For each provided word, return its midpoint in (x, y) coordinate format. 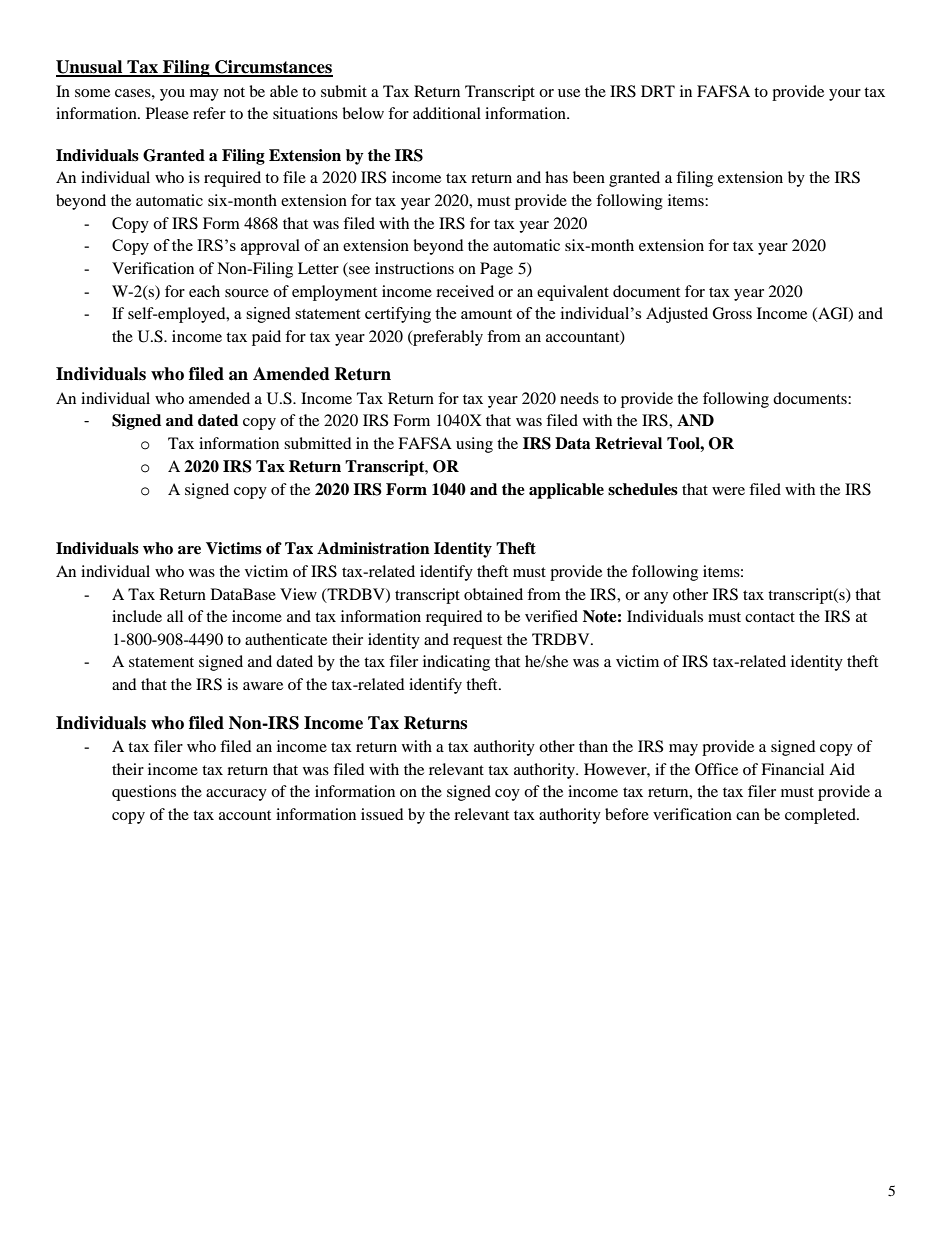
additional (447, 113)
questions (144, 793)
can (748, 816)
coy (507, 795)
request (477, 642)
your (845, 95)
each (204, 291)
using (474, 445)
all (175, 616)
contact (770, 617)
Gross (732, 313)
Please (167, 113)
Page (496, 270)
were (728, 491)
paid (266, 338)
